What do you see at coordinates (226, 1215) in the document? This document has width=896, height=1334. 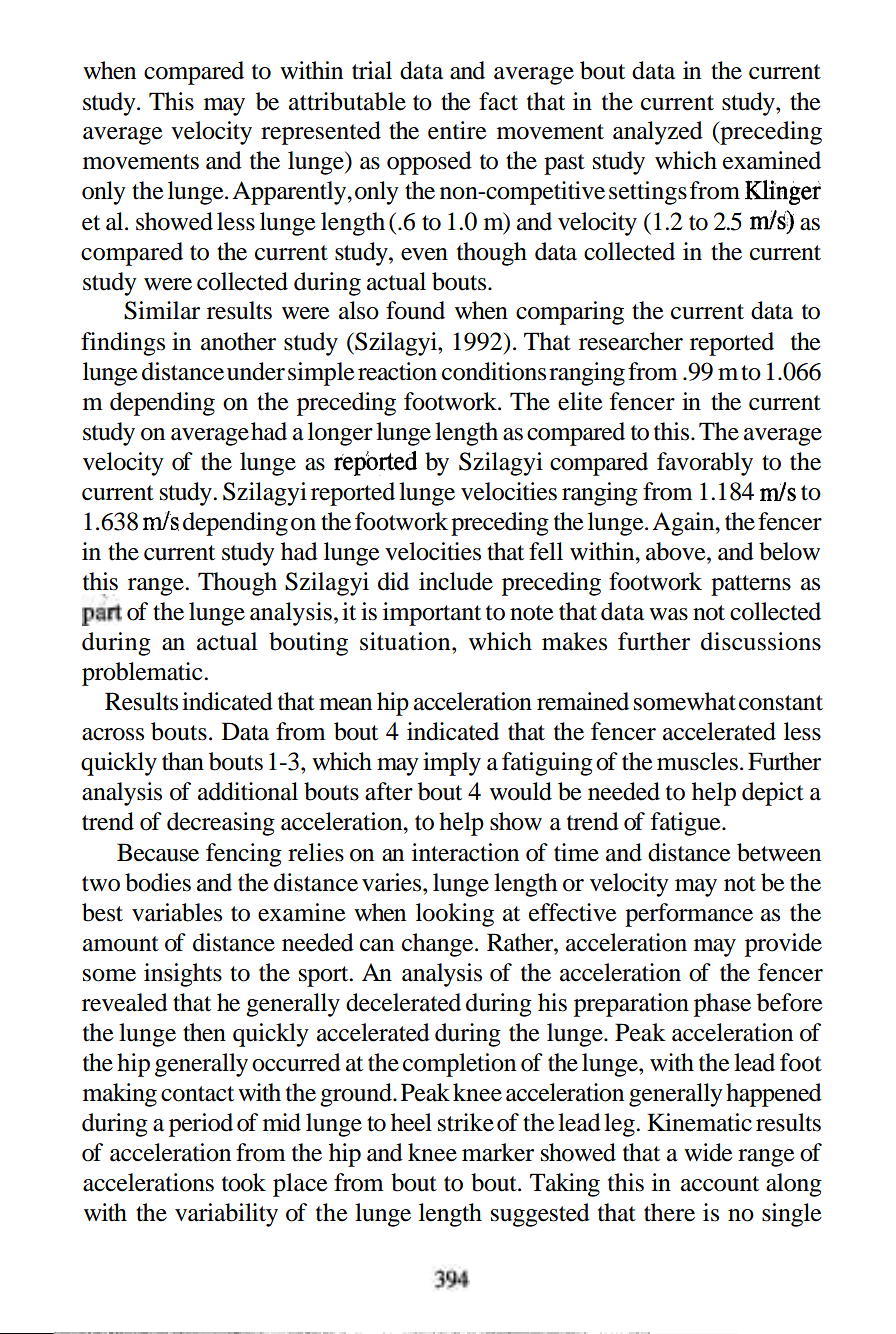 I see `variability` at bounding box center [226, 1215].
